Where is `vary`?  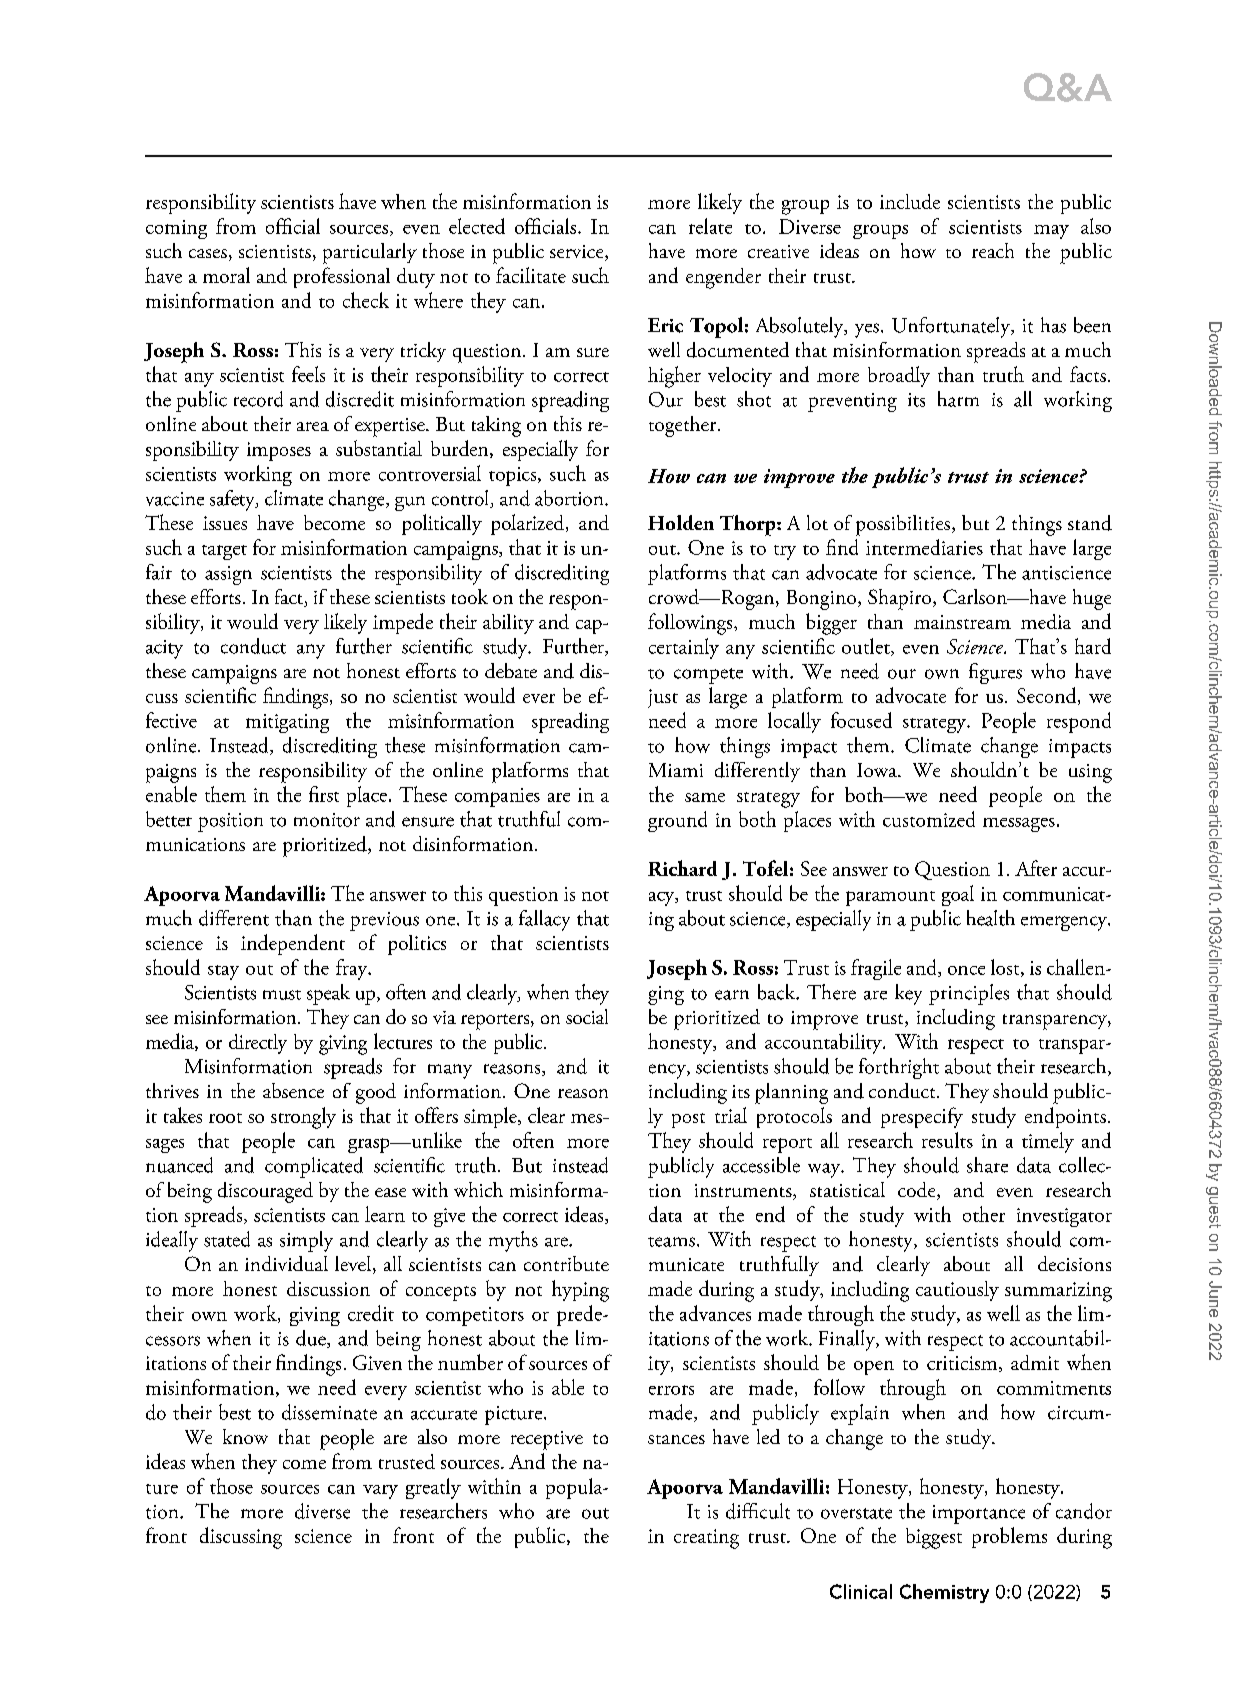
vary is located at coordinates (380, 1492).
